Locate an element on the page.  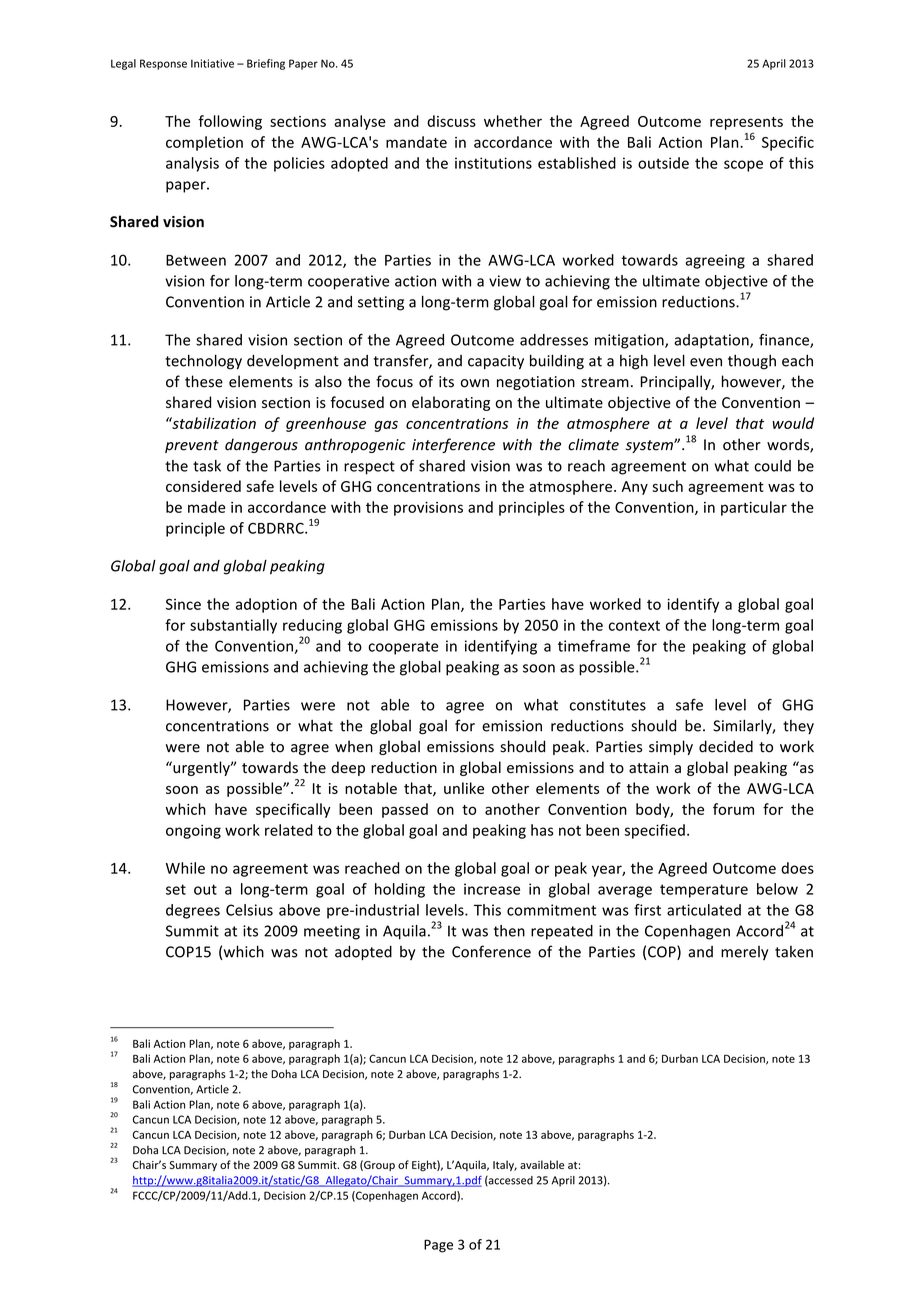
constitutes is located at coordinates (608, 705).
